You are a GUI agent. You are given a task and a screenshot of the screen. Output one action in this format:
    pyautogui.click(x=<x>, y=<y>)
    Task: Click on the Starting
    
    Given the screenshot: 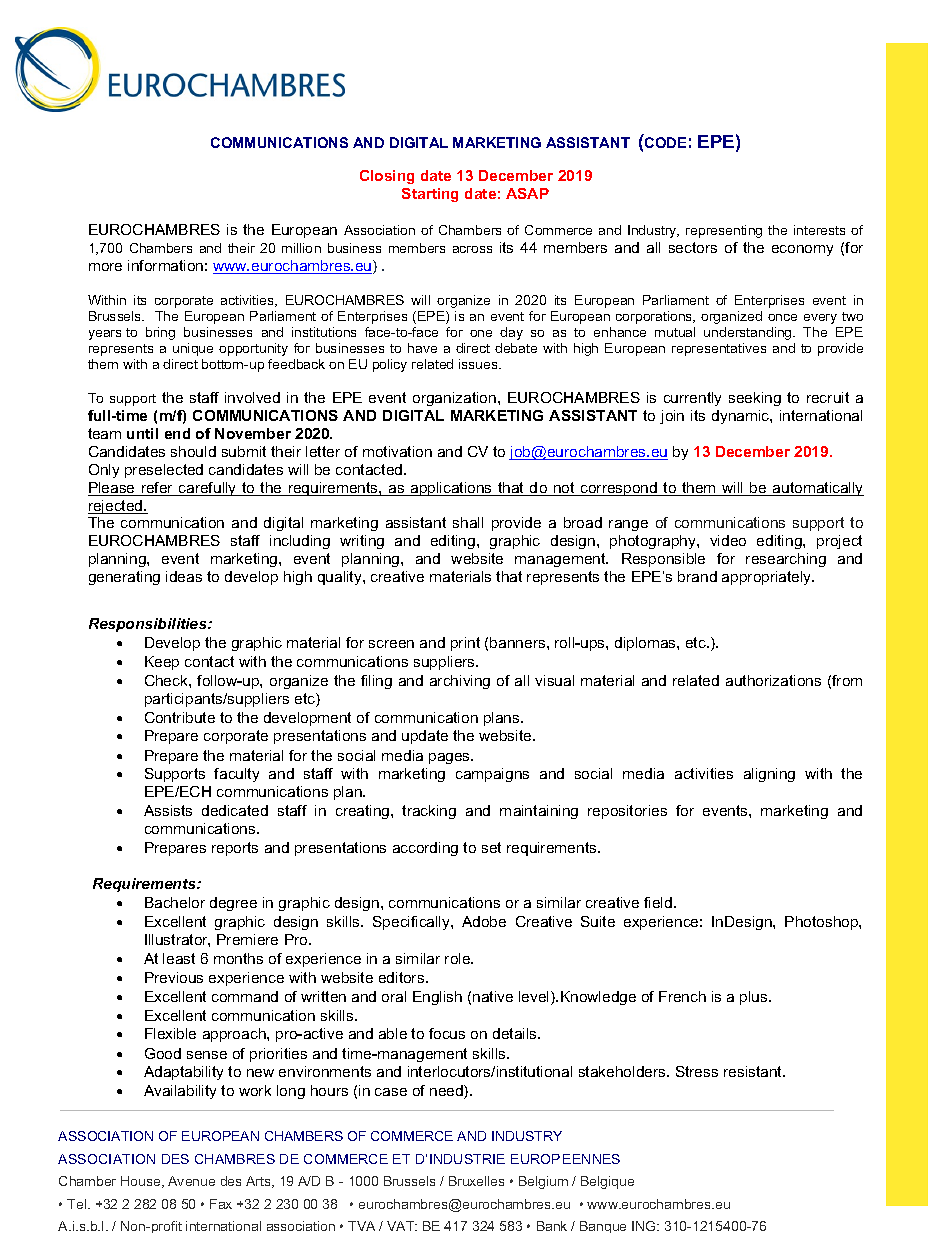 What is the action you would take?
    pyautogui.click(x=430, y=195)
